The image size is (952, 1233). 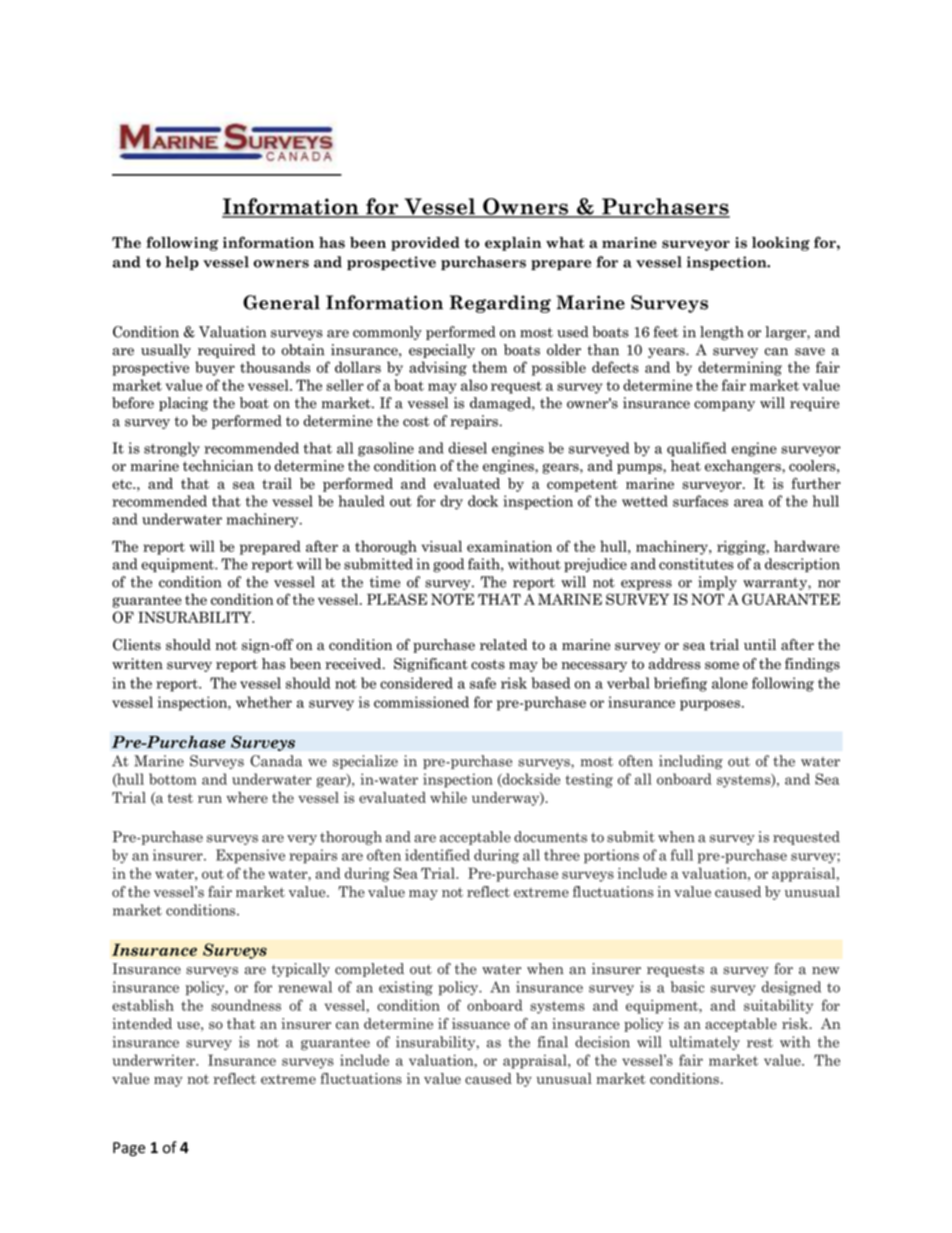 I want to click on alone, so click(x=730, y=683).
